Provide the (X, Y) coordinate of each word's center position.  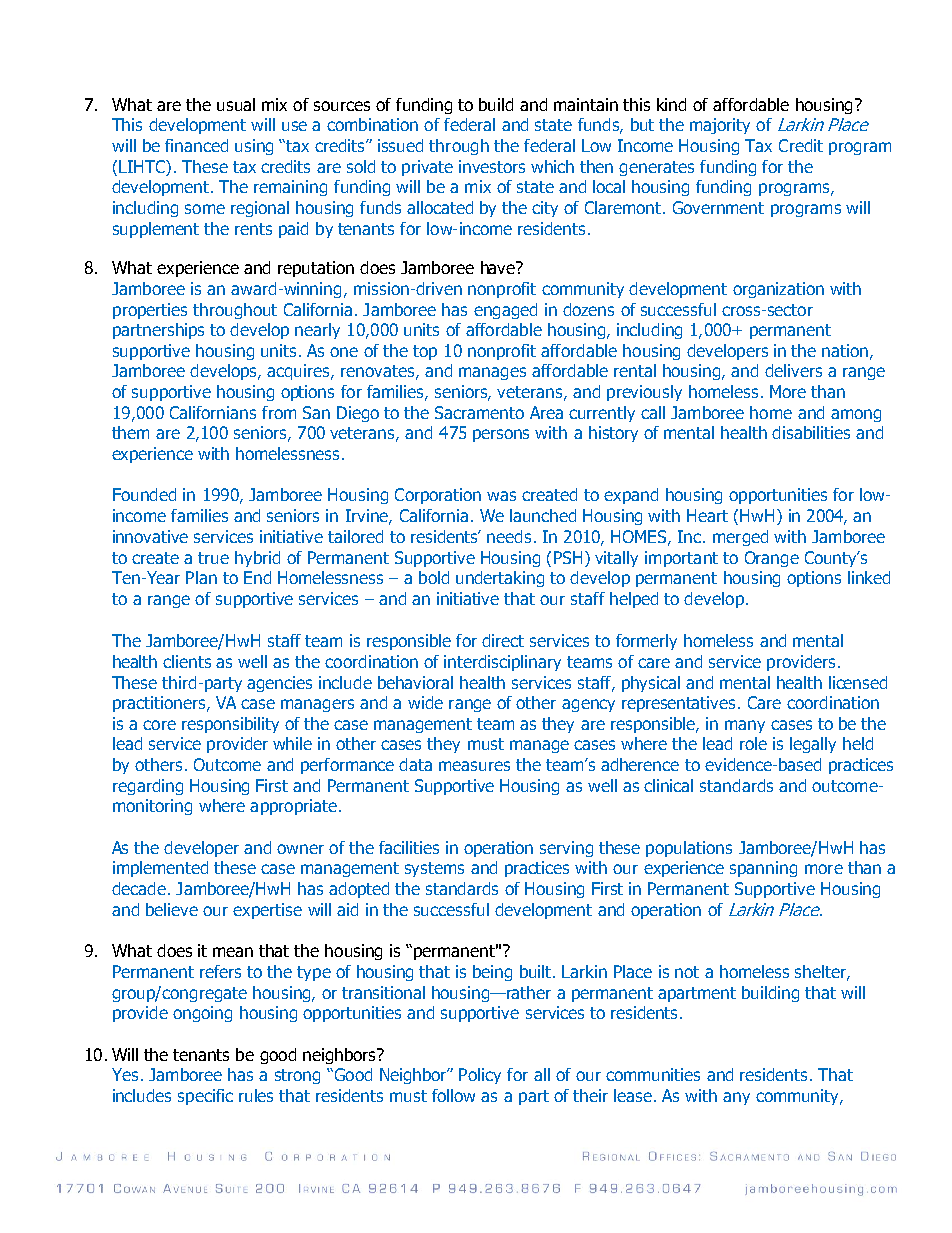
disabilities (811, 432)
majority (720, 126)
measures (474, 766)
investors (492, 166)
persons (501, 435)
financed (196, 145)
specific (205, 1097)
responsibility (230, 725)
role (753, 743)
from (279, 412)
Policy (480, 1076)
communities (653, 1074)
